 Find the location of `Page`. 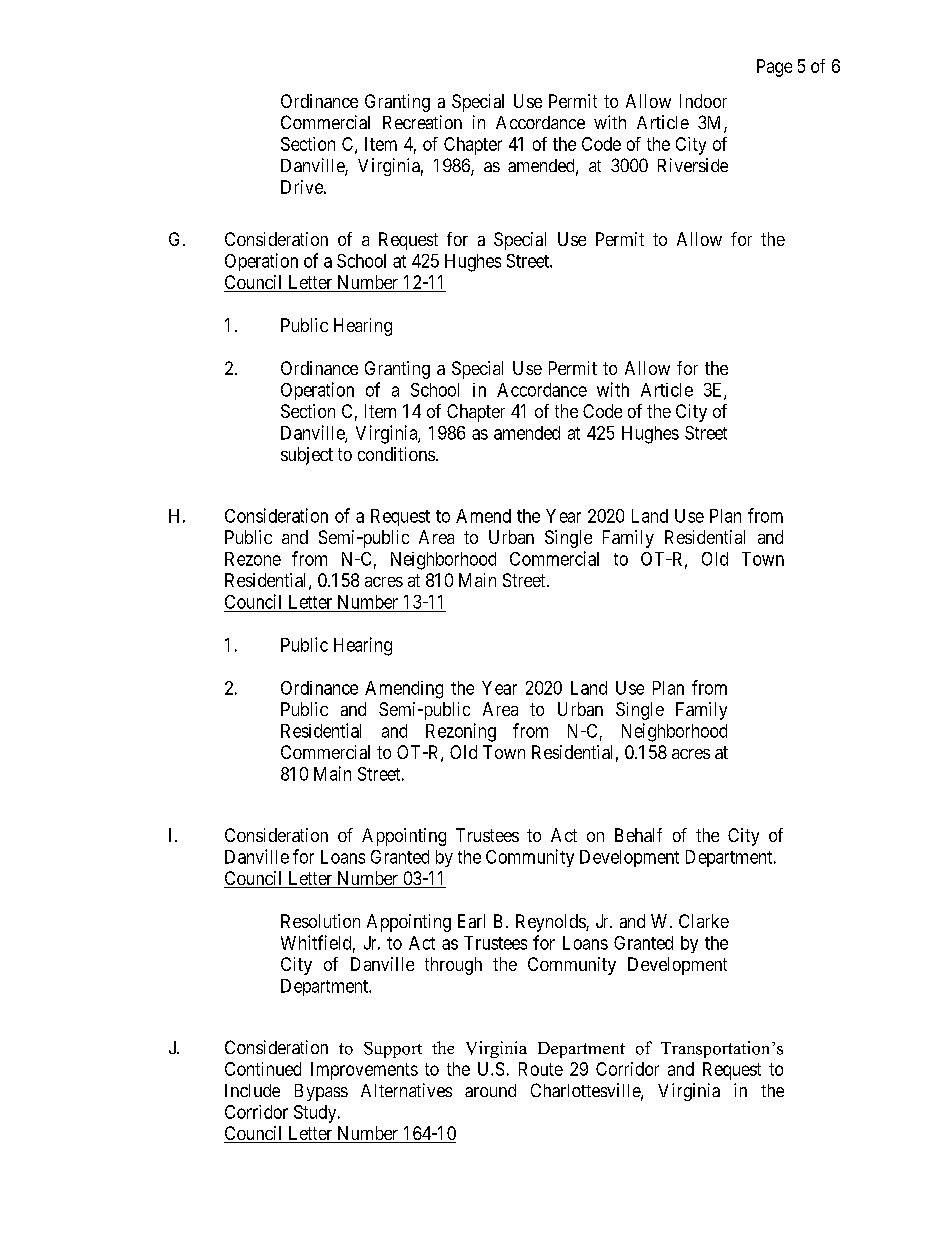

Page is located at coordinates (774, 68).
